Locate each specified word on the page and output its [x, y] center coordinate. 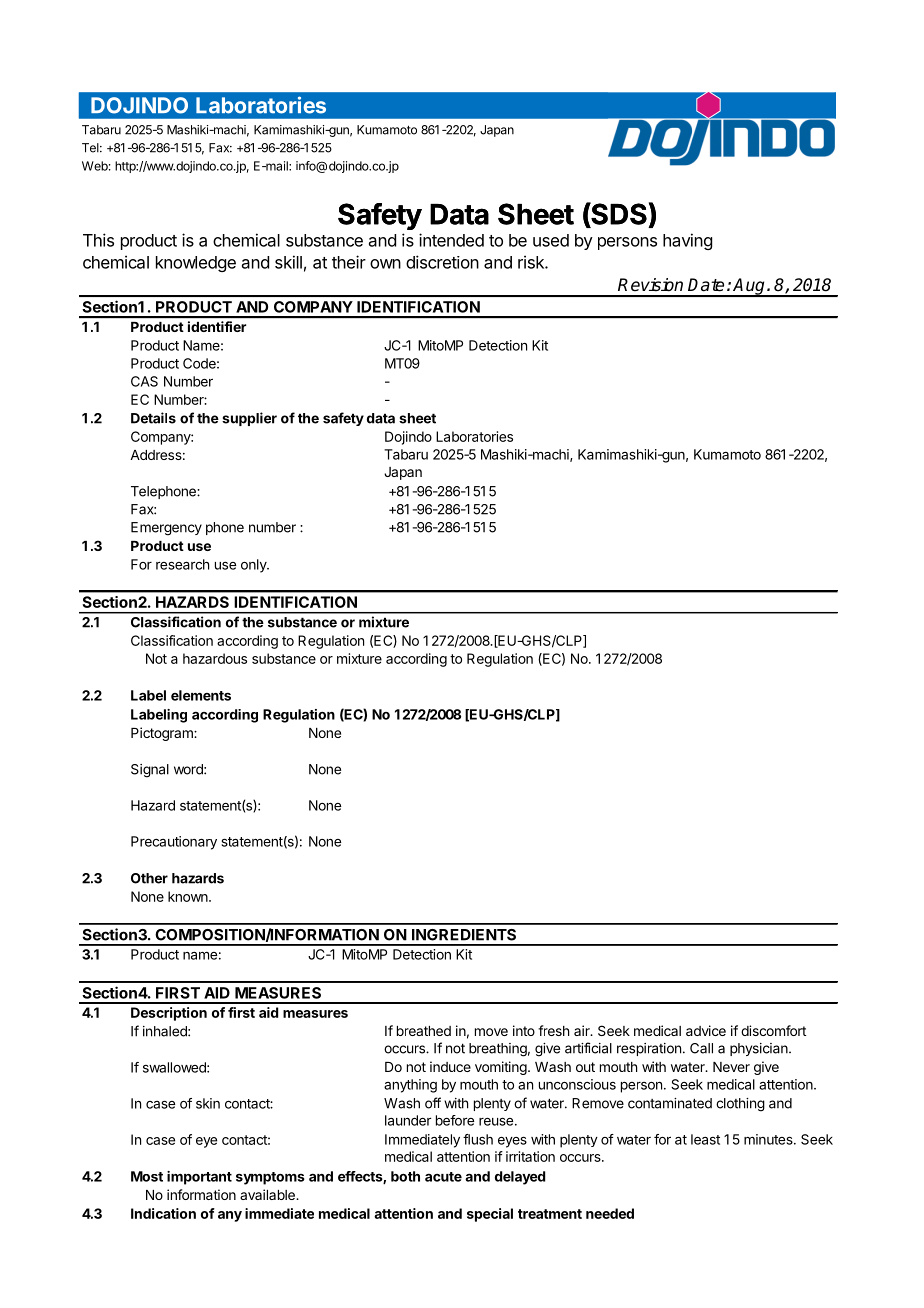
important [199, 1178]
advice [706, 1030]
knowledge [196, 264]
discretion [442, 262]
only [254, 566]
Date [706, 285]
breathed [424, 1031]
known [189, 896]
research [182, 564]
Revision [650, 285]
